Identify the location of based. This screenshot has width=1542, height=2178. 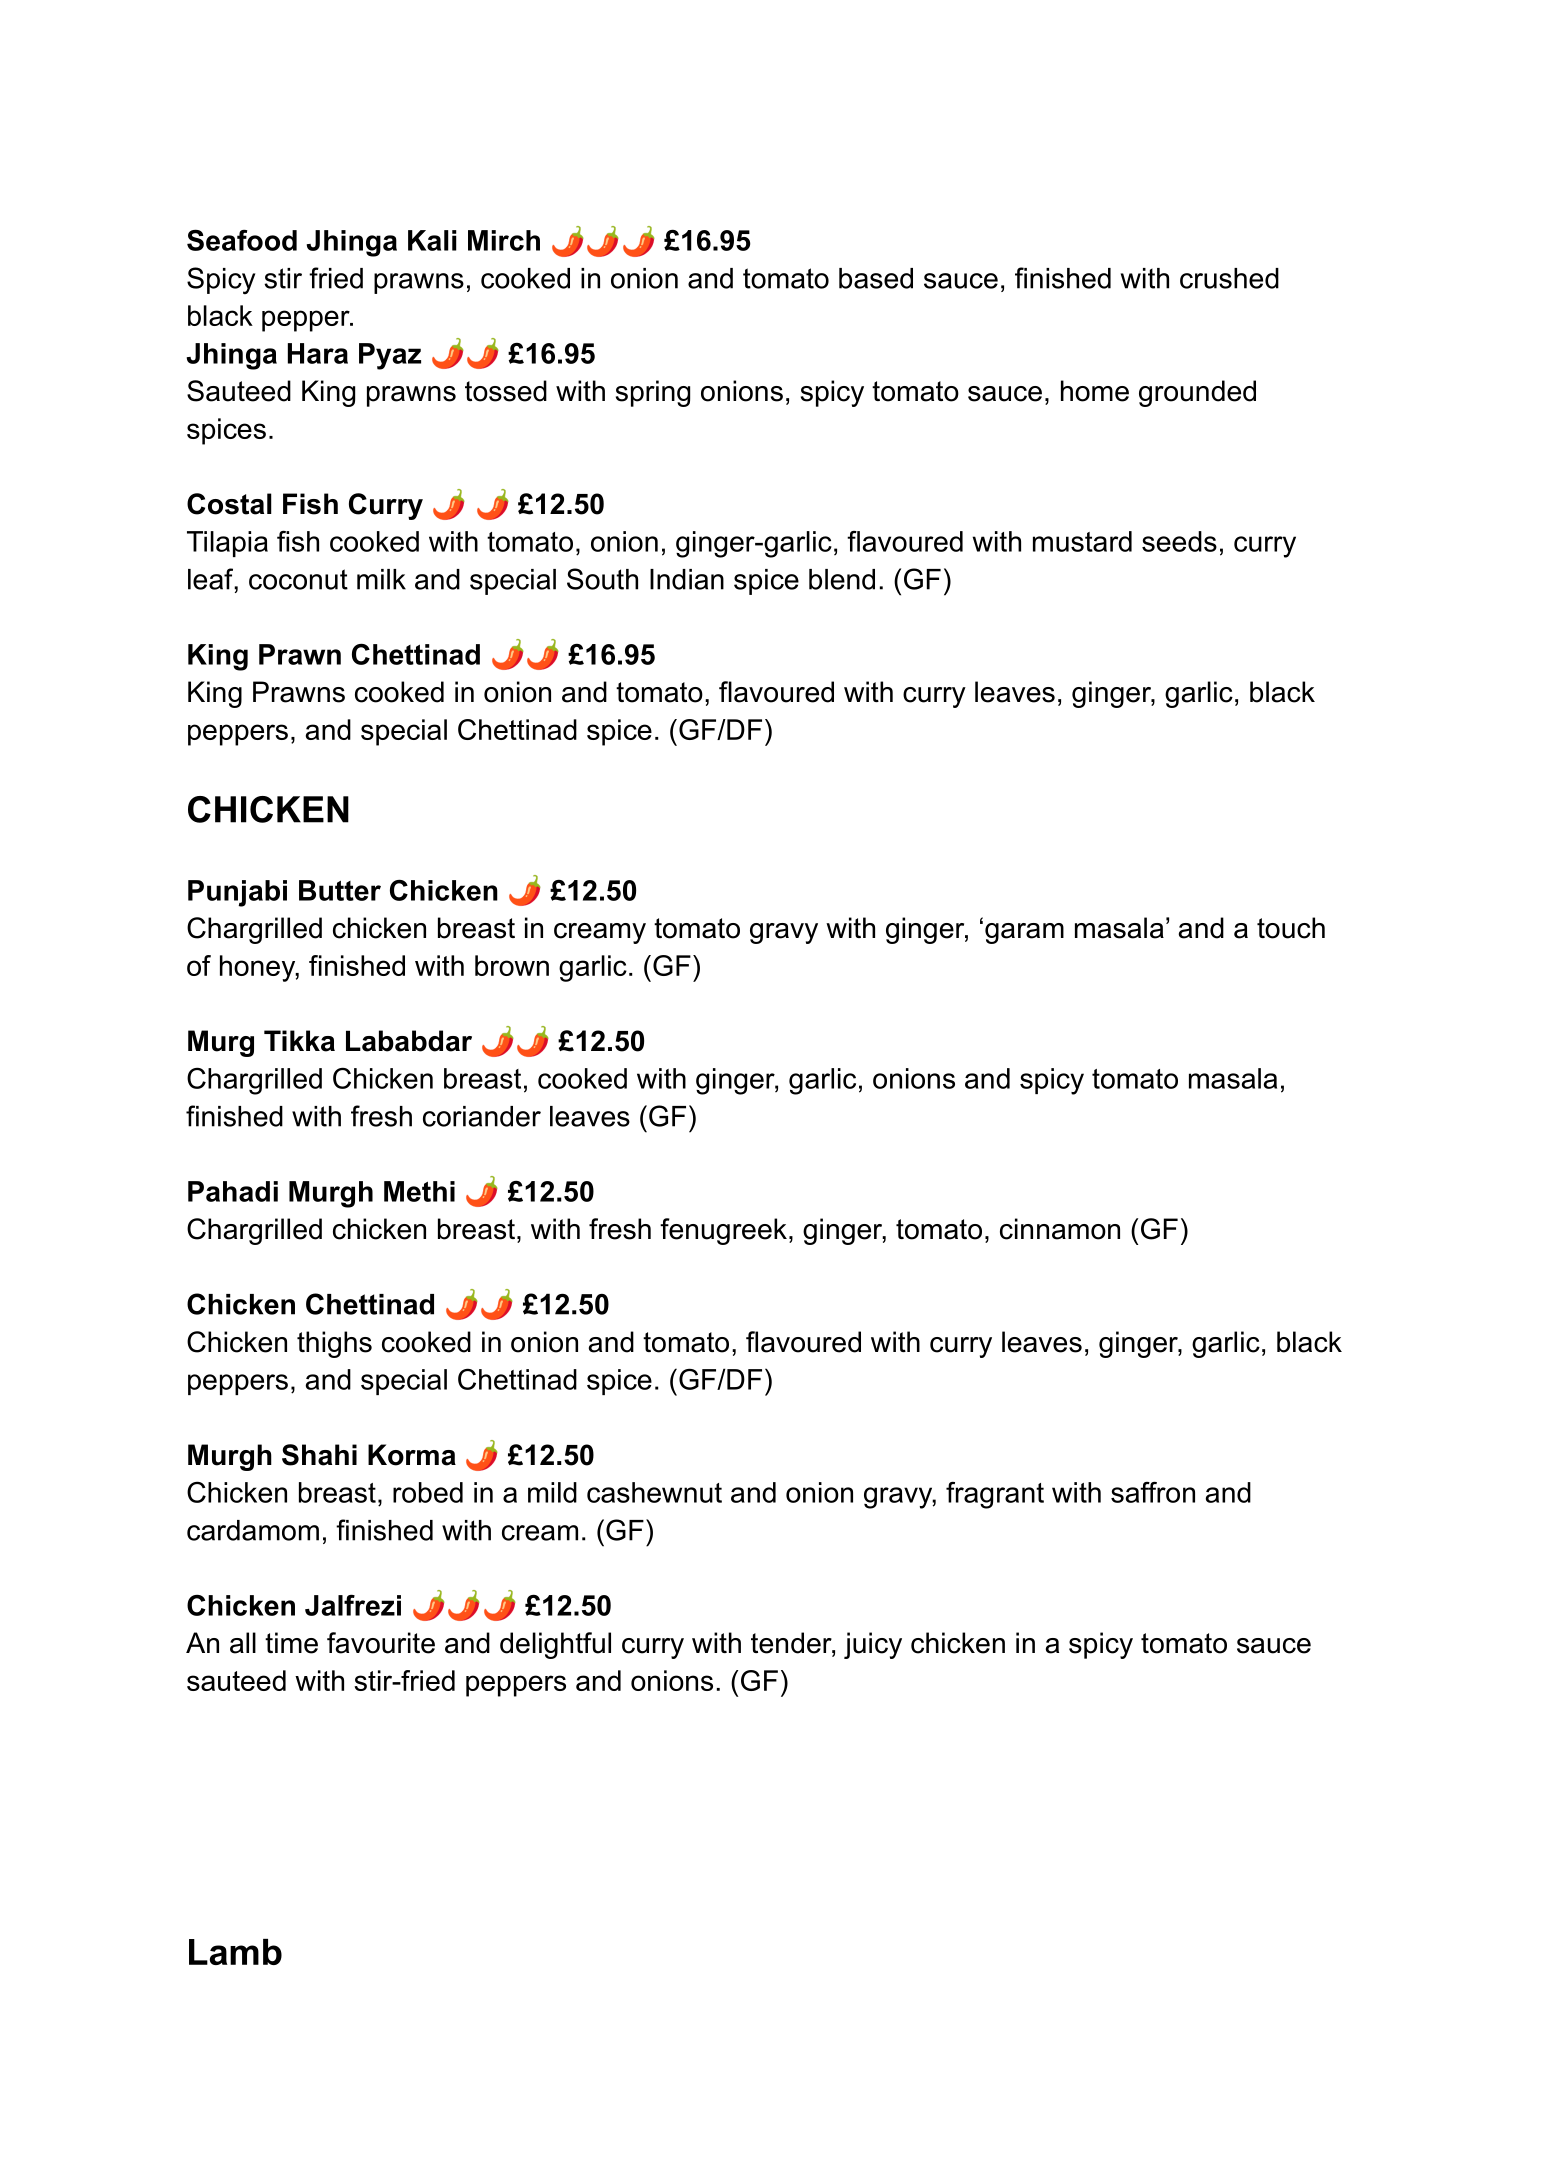
(876, 278).
